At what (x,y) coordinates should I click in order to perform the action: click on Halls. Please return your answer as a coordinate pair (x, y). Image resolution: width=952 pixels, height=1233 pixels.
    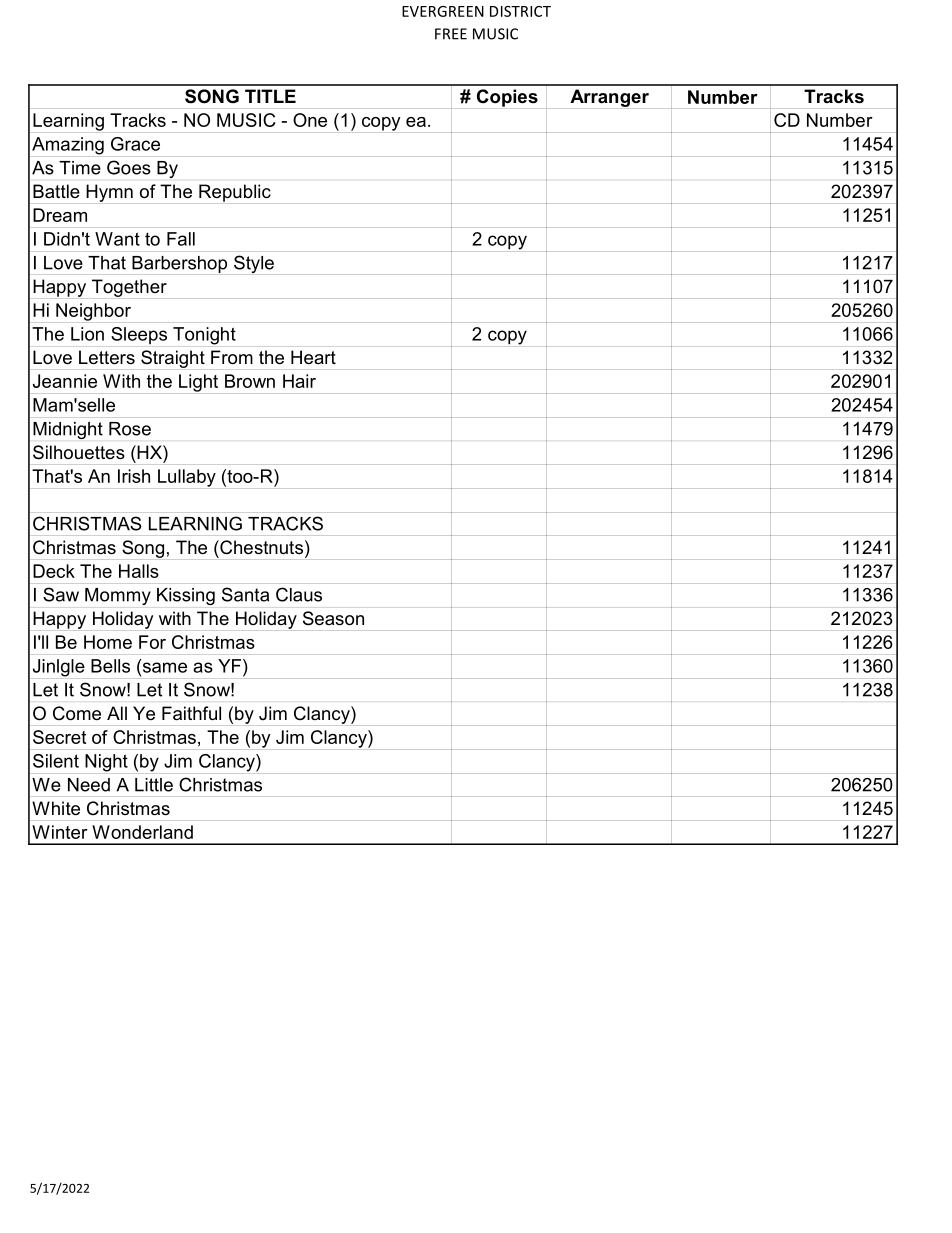
    Looking at the image, I should click on (139, 571).
